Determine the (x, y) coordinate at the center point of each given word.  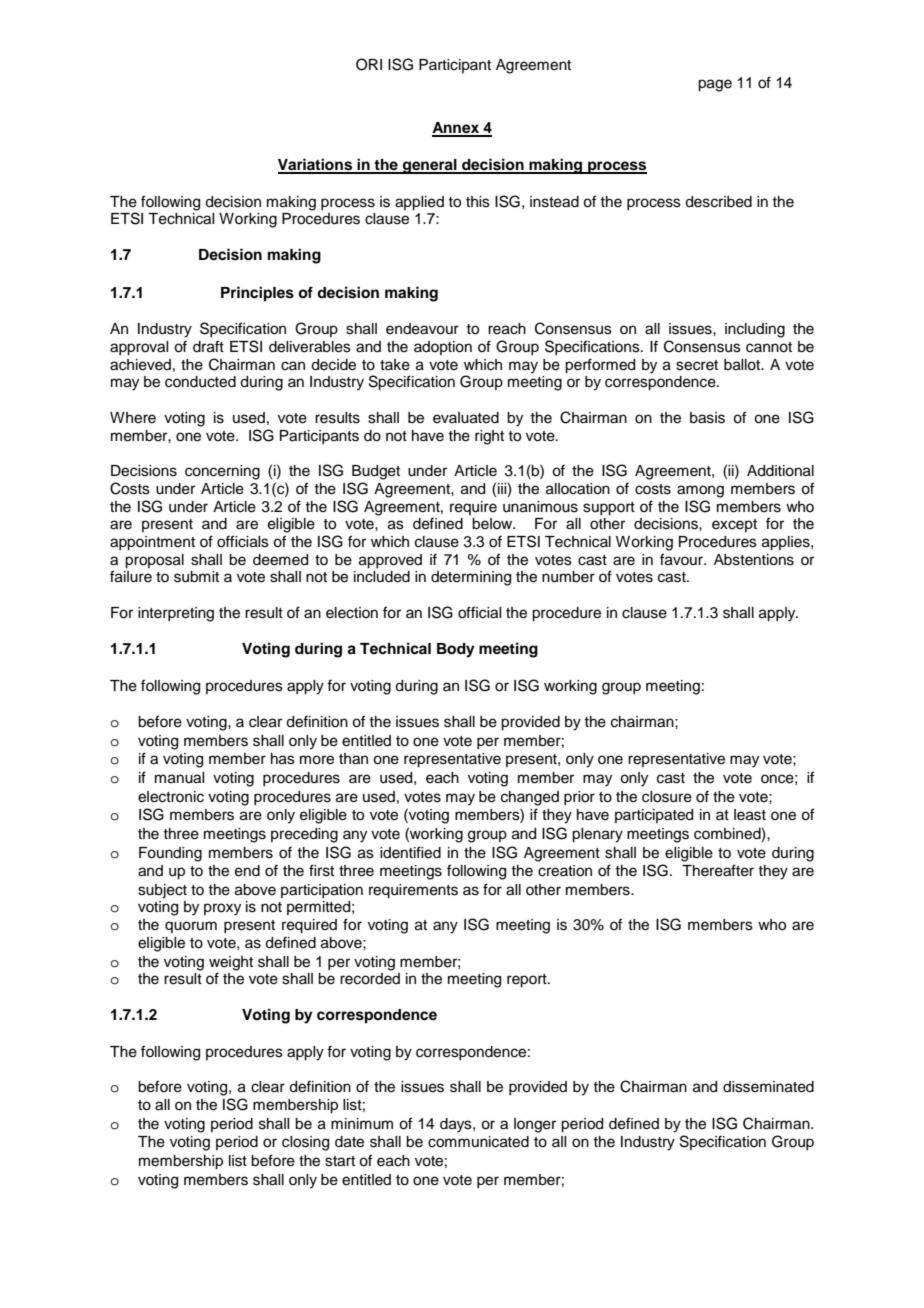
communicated (478, 1142)
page (715, 85)
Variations (316, 165)
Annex (457, 129)
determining (471, 578)
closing (305, 1143)
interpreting (176, 614)
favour (682, 559)
